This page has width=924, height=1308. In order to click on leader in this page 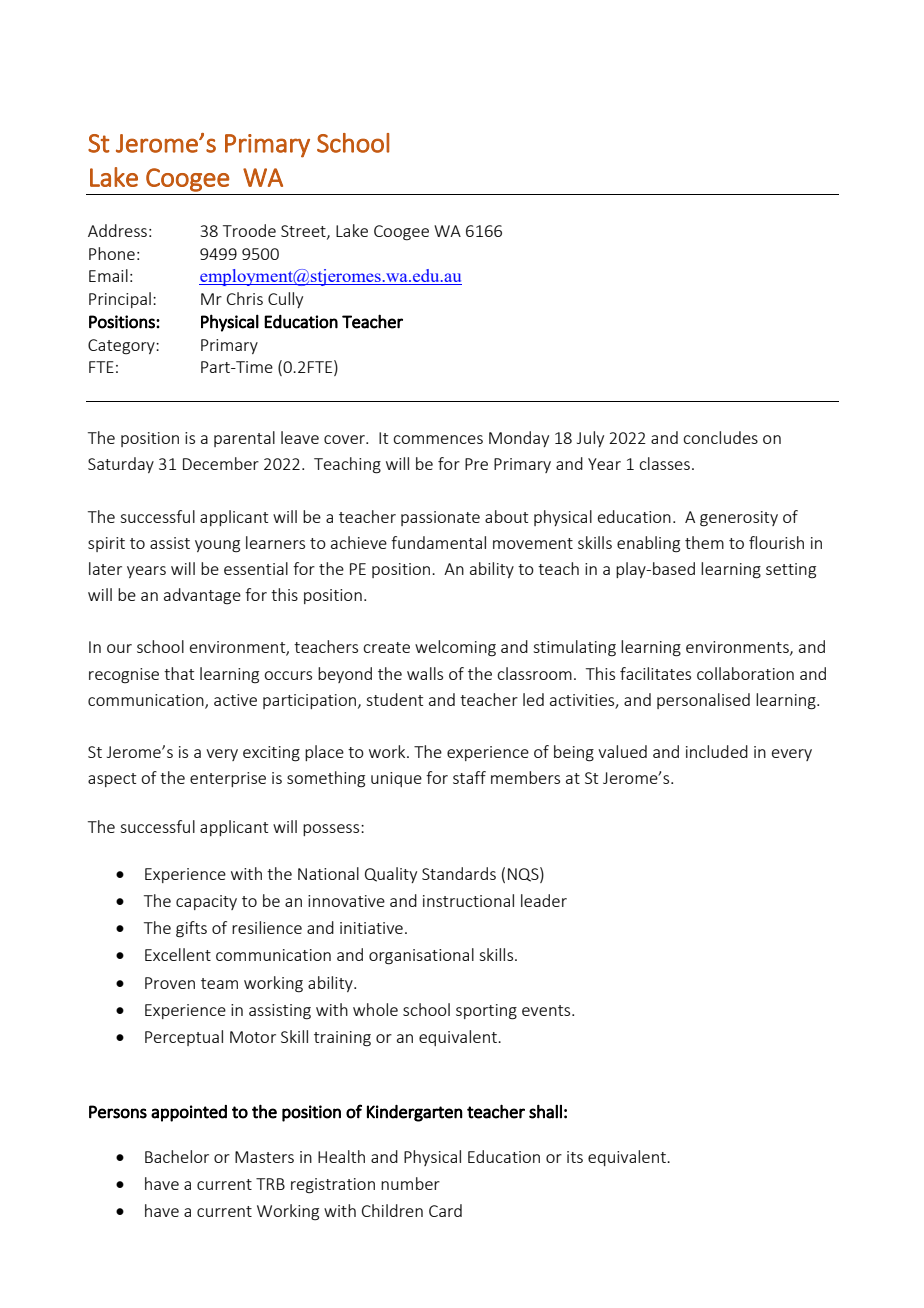, I will do `click(544, 900)`.
